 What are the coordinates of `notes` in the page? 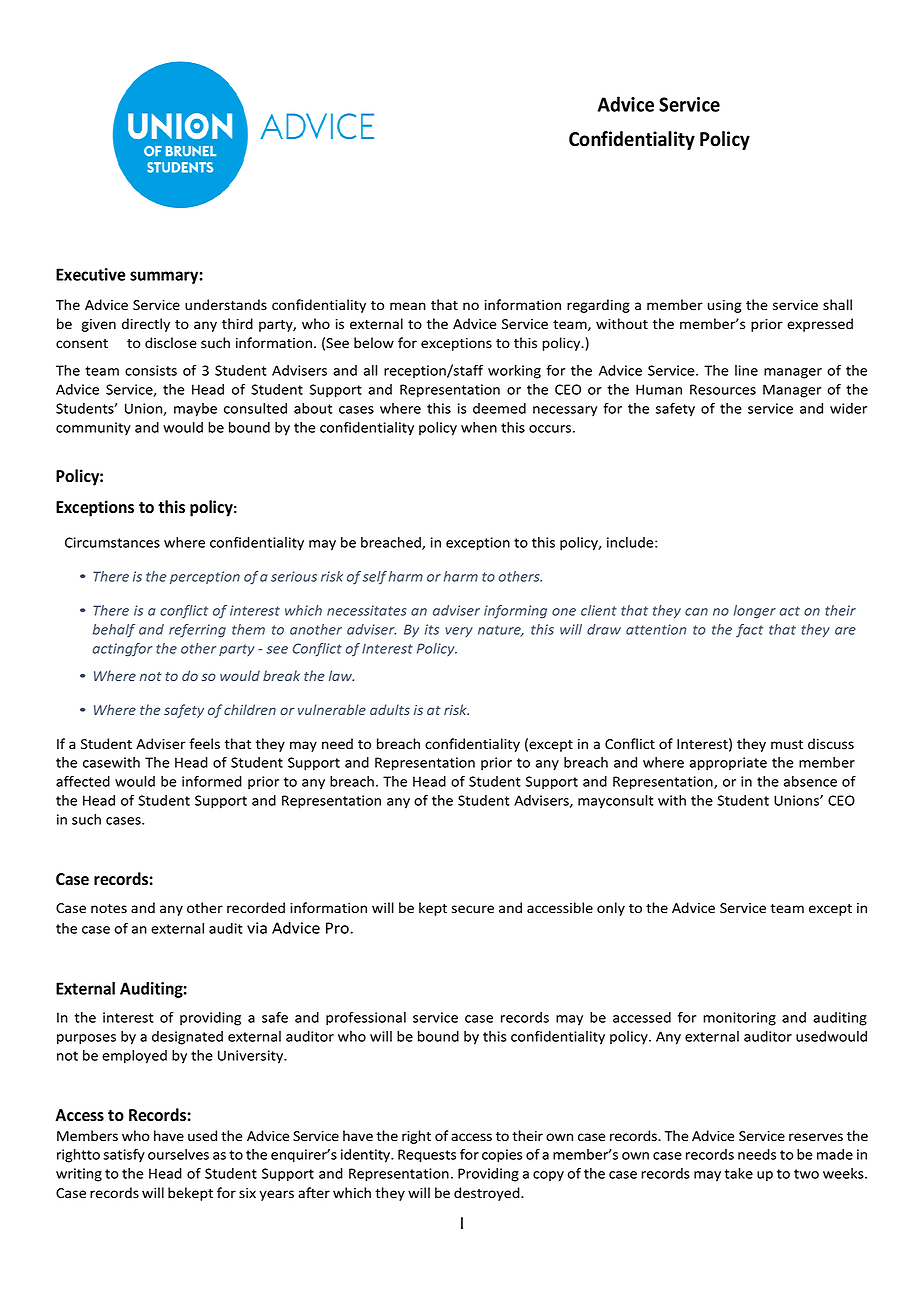 It's located at (109, 909).
